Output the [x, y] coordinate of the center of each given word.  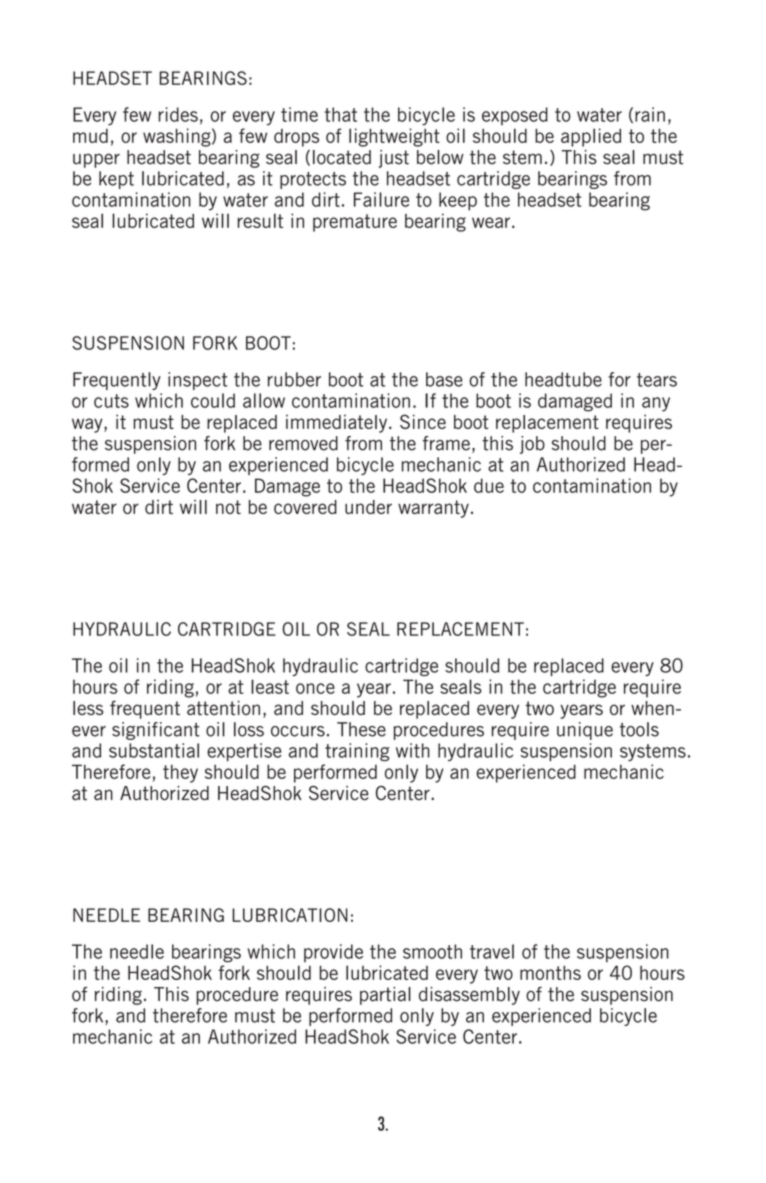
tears [657, 380]
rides [178, 114]
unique [585, 731]
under [368, 507]
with [413, 750]
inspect [197, 381]
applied [591, 137]
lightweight [394, 137]
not [228, 507]
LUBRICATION [290, 915]
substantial [154, 750]
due [489, 485]
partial [385, 996]
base [444, 379]
